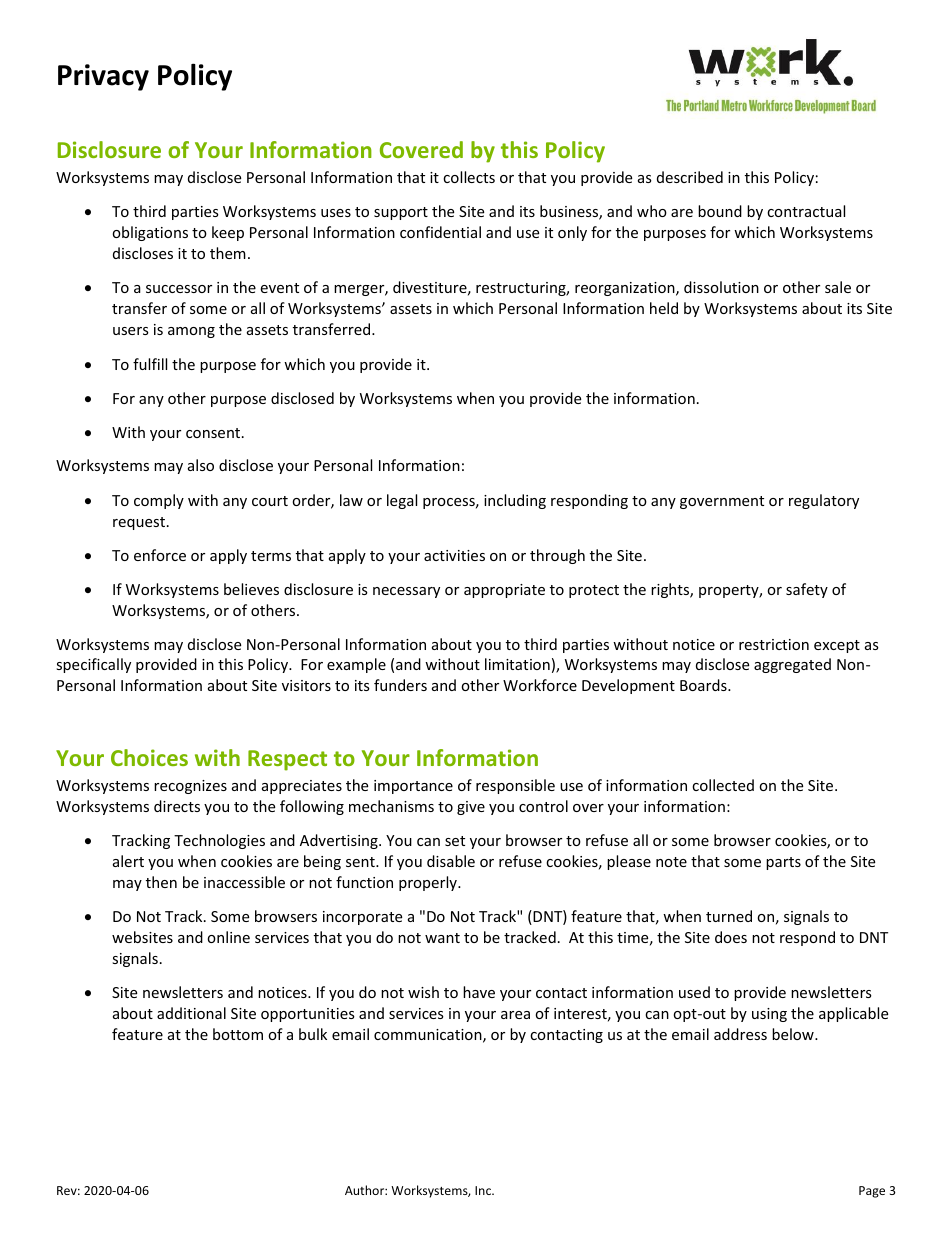 The width and height of the screenshot is (952, 1233). Describe the element at coordinates (783, 863) in the screenshot. I see `parts` at that location.
